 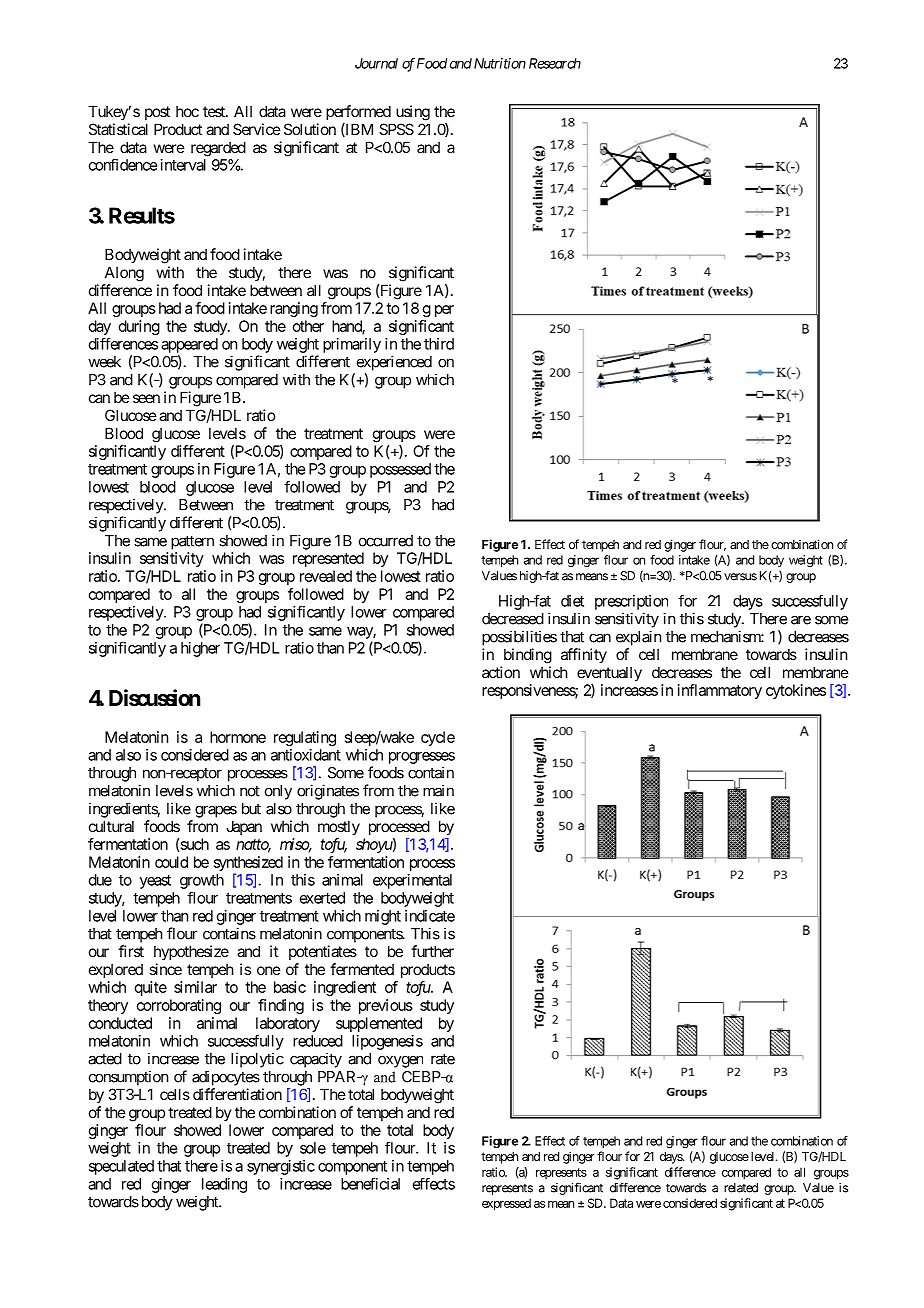 I want to click on leading, so click(x=224, y=1185).
